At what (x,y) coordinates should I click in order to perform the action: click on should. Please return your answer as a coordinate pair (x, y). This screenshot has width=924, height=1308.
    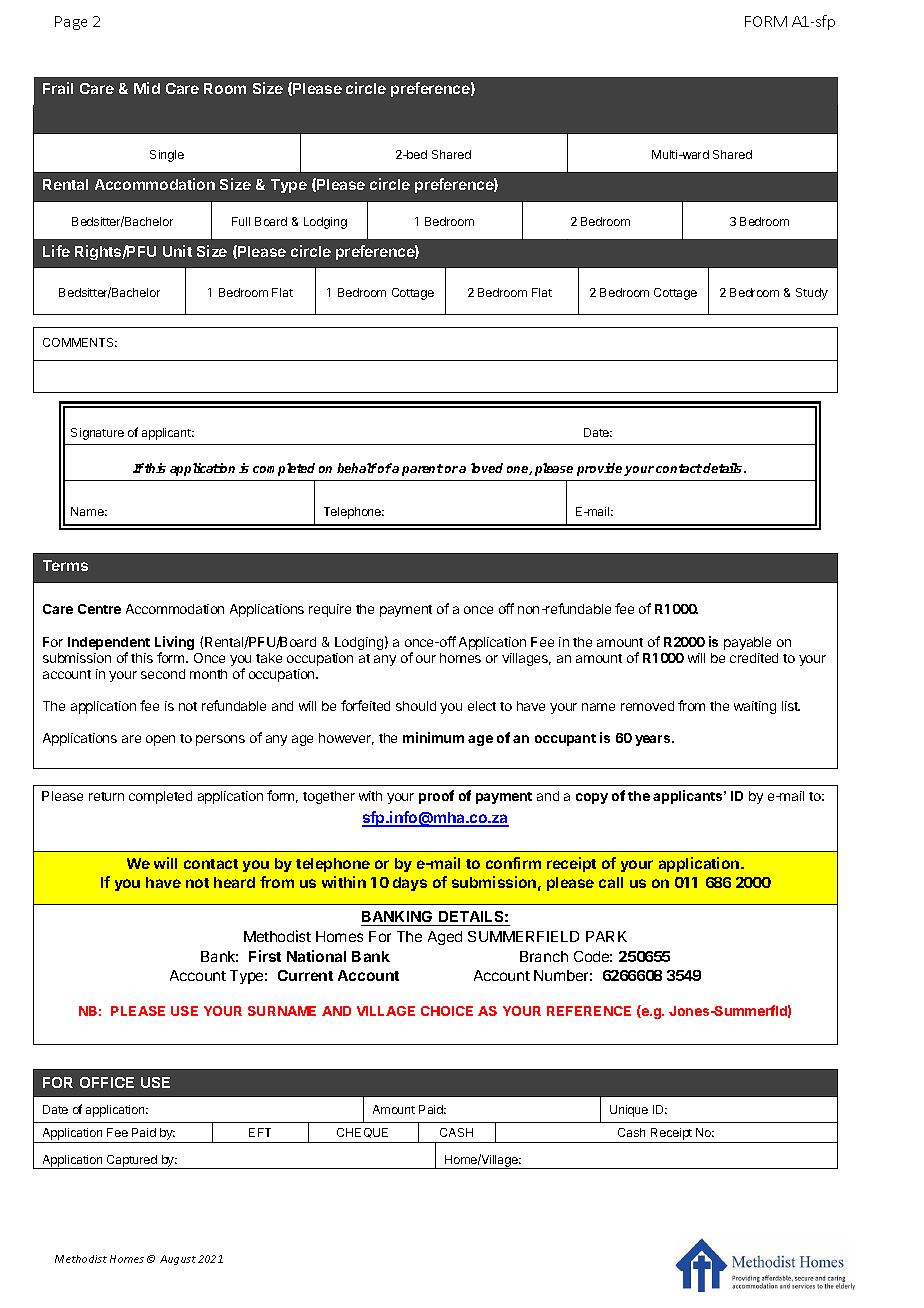
    Looking at the image, I should click on (416, 706).
